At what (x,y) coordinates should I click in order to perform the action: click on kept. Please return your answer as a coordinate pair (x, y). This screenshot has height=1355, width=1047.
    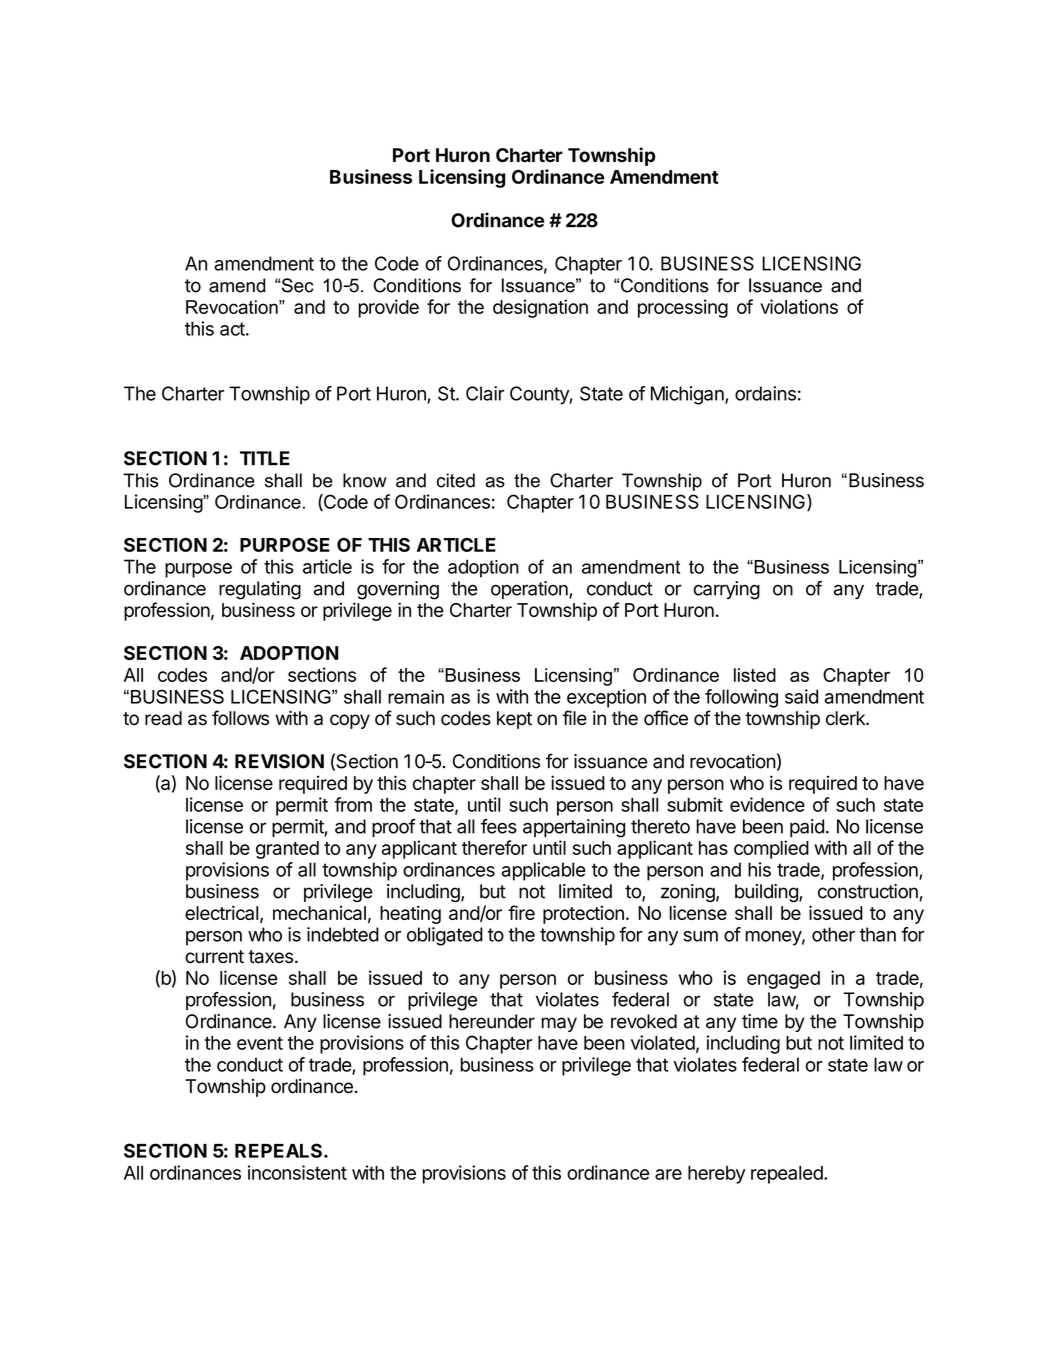
    Looking at the image, I should click on (514, 720).
